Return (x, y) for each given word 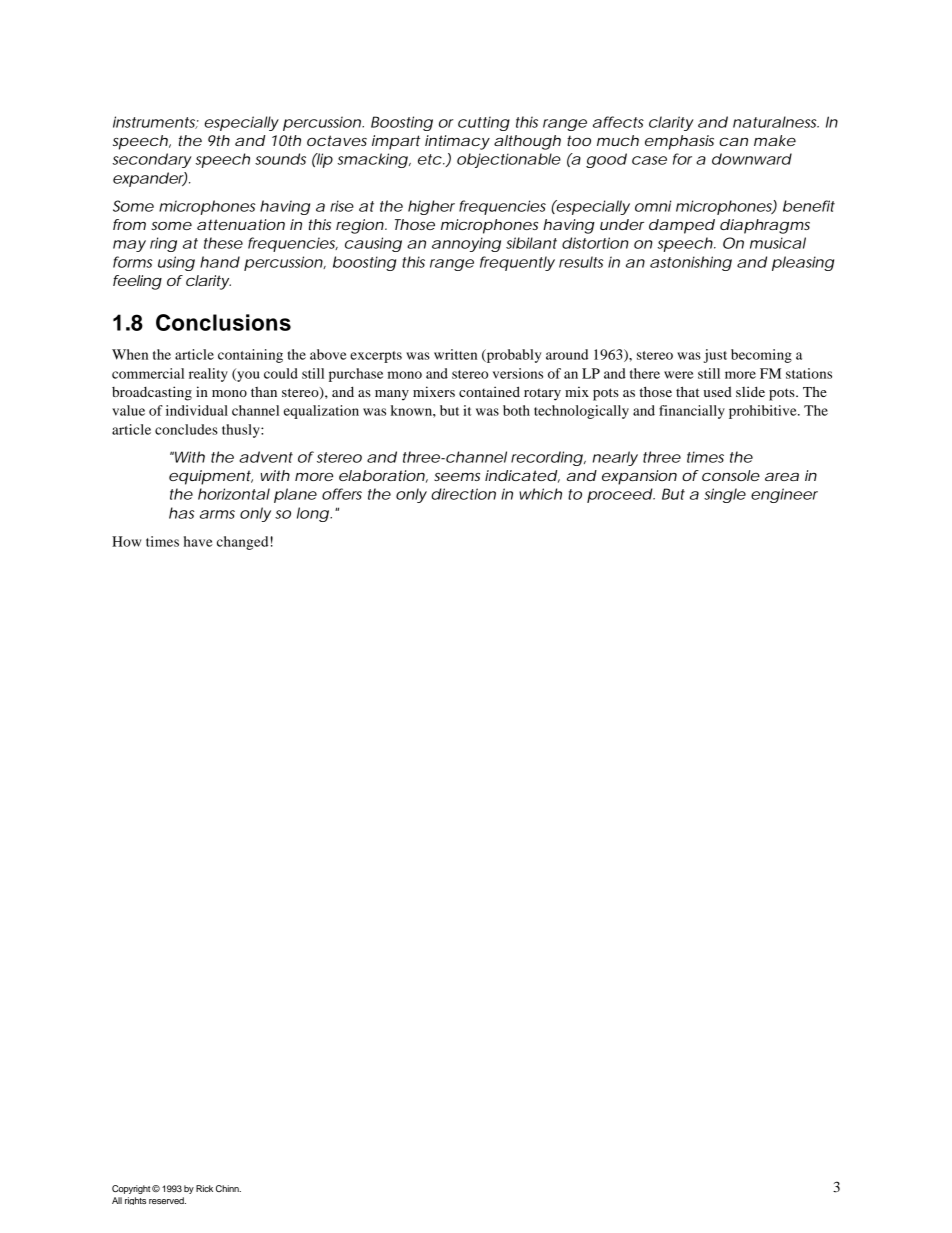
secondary (152, 160)
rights (135, 1201)
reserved (167, 1200)
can (733, 142)
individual (197, 410)
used (718, 392)
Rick (204, 1188)
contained (489, 391)
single (725, 495)
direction (463, 494)
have (198, 541)
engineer (784, 495)
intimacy (457, 142)
